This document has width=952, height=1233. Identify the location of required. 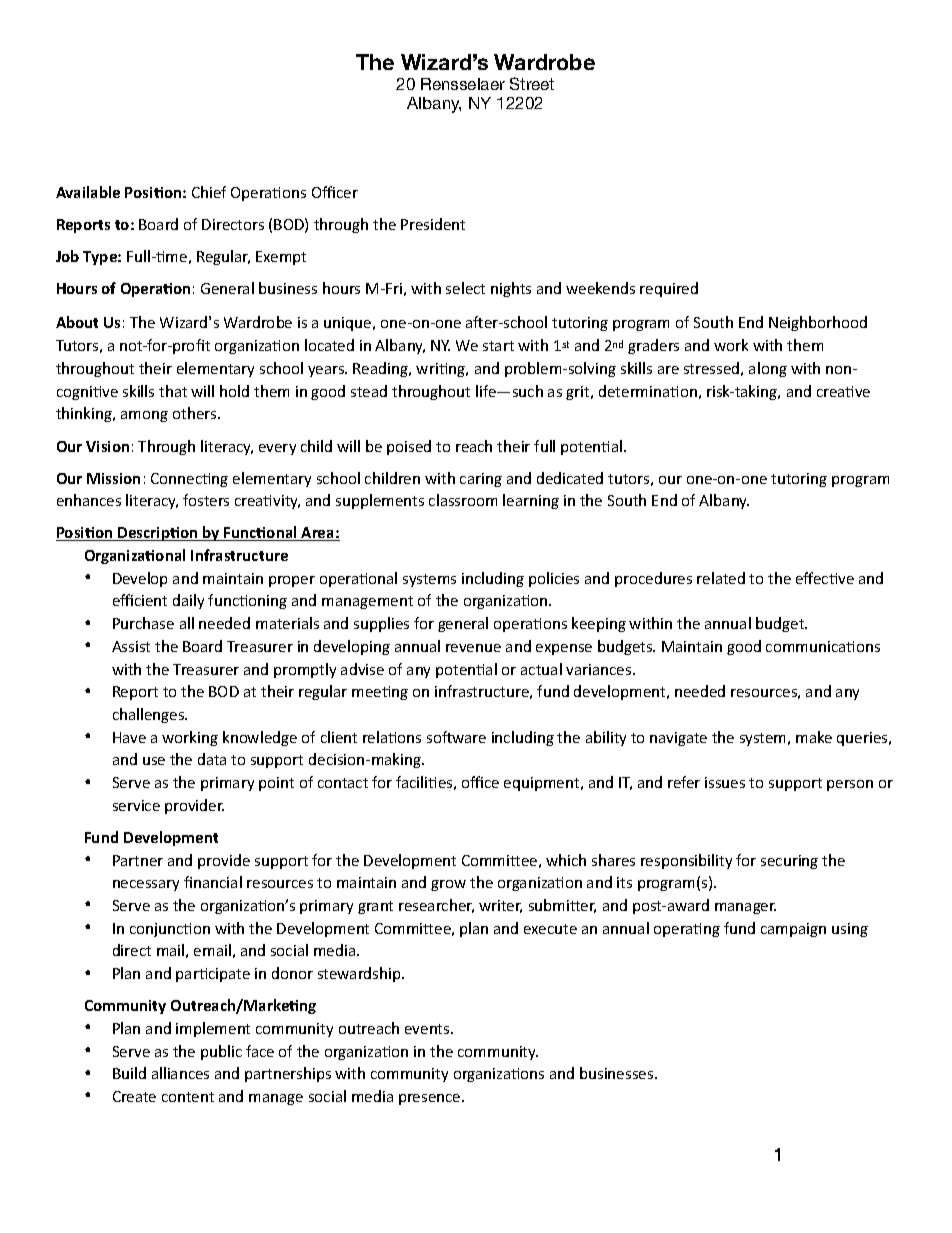
(669, 289).
